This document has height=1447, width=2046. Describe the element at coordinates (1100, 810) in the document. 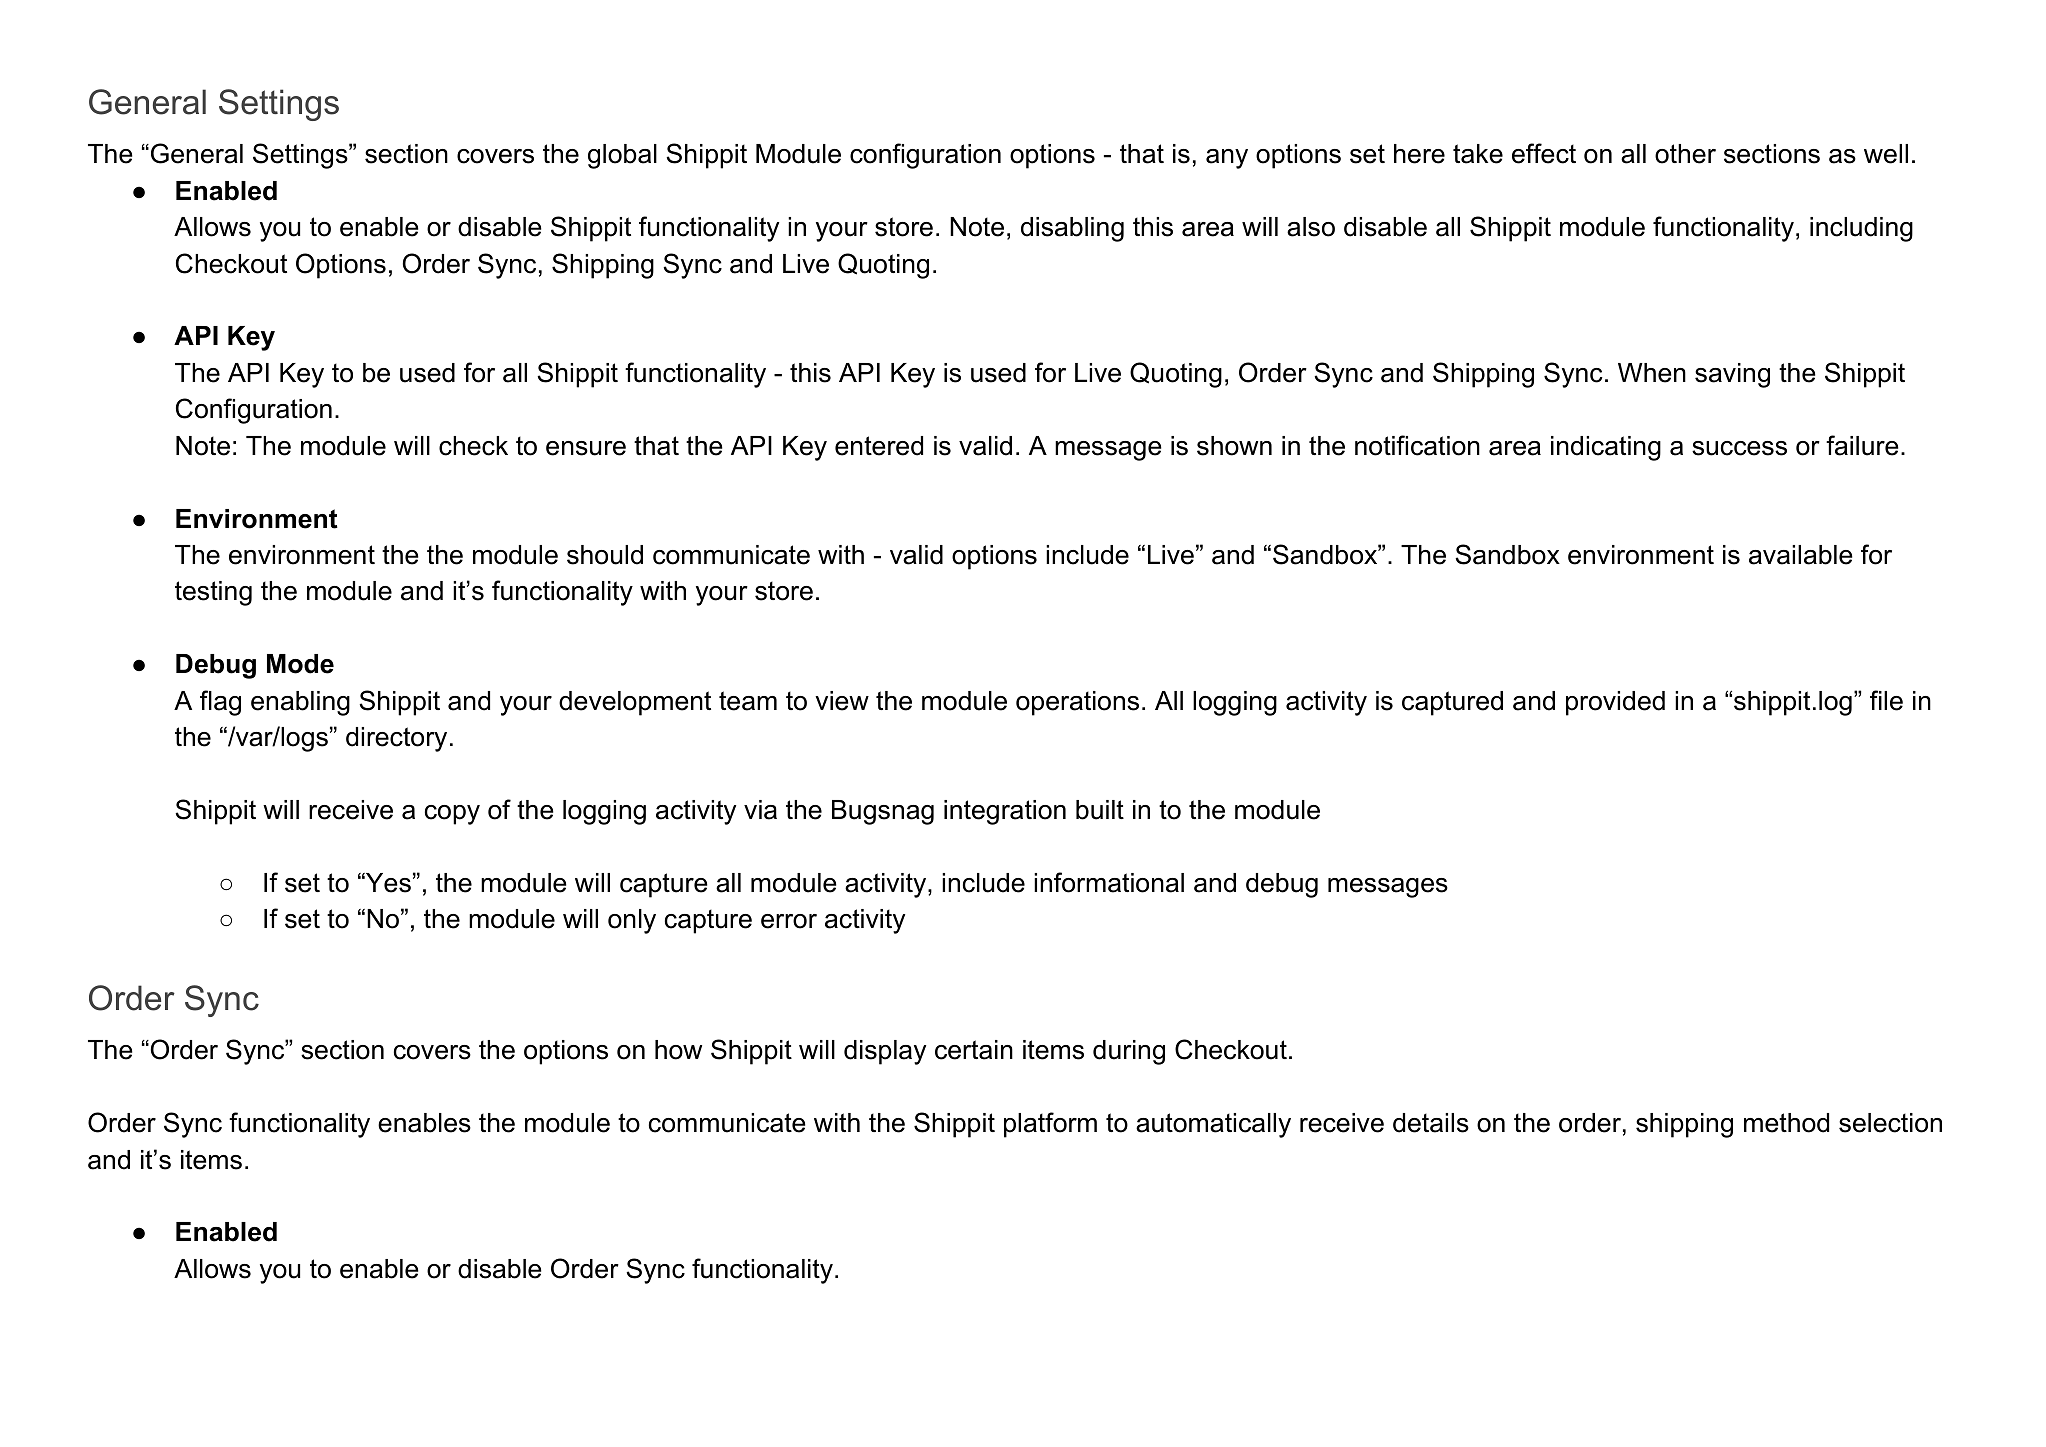

I see `built` at that location.
